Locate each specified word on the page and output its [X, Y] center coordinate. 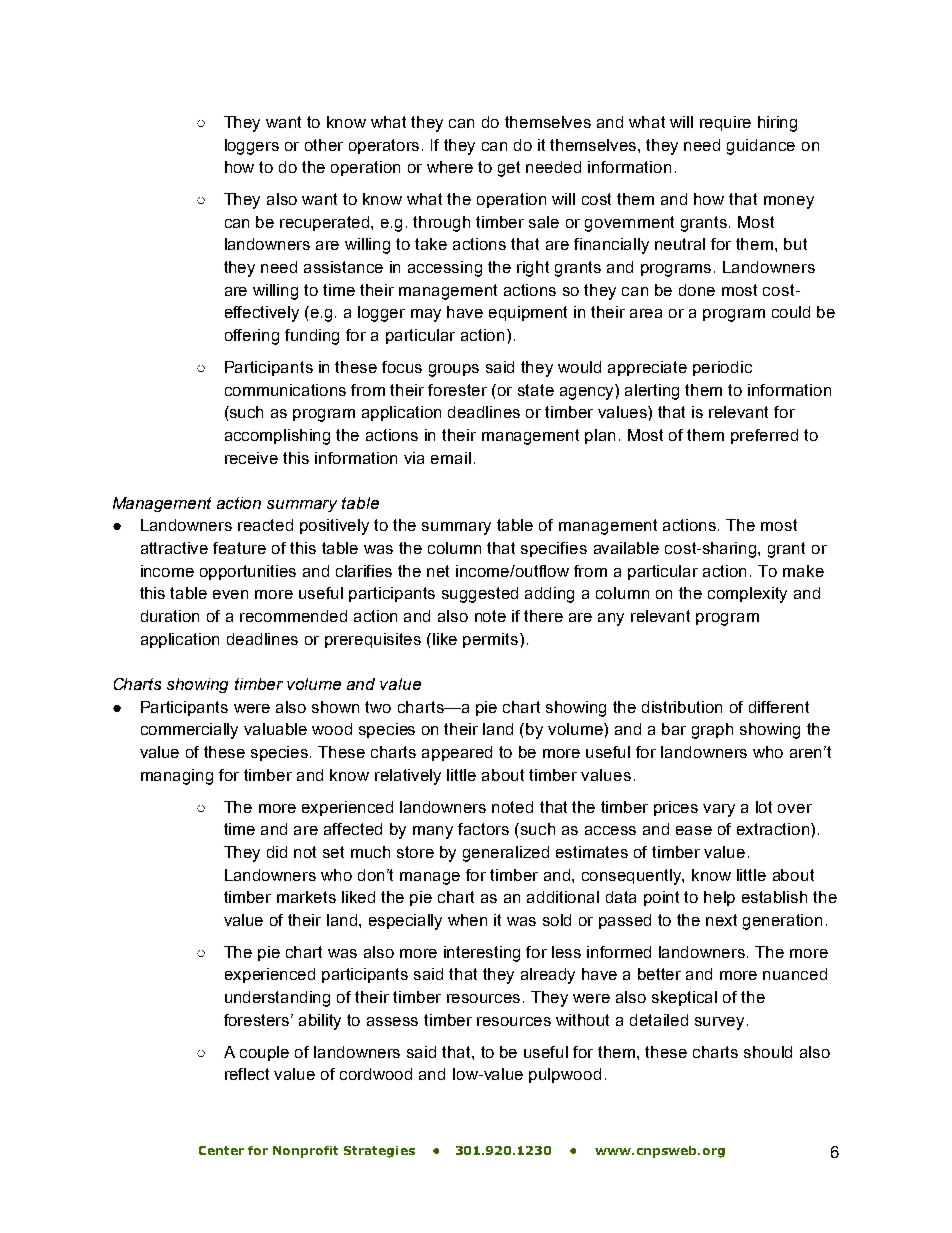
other [324, 145]
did [277, 852]
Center [221, 1150]
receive [251, 458]
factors [483, 829]
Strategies [379, 1152]
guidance [761, 147]
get [509, 169]
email [451, 458]
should [768, 1052]
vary [719, 810]
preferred [764, 436]
